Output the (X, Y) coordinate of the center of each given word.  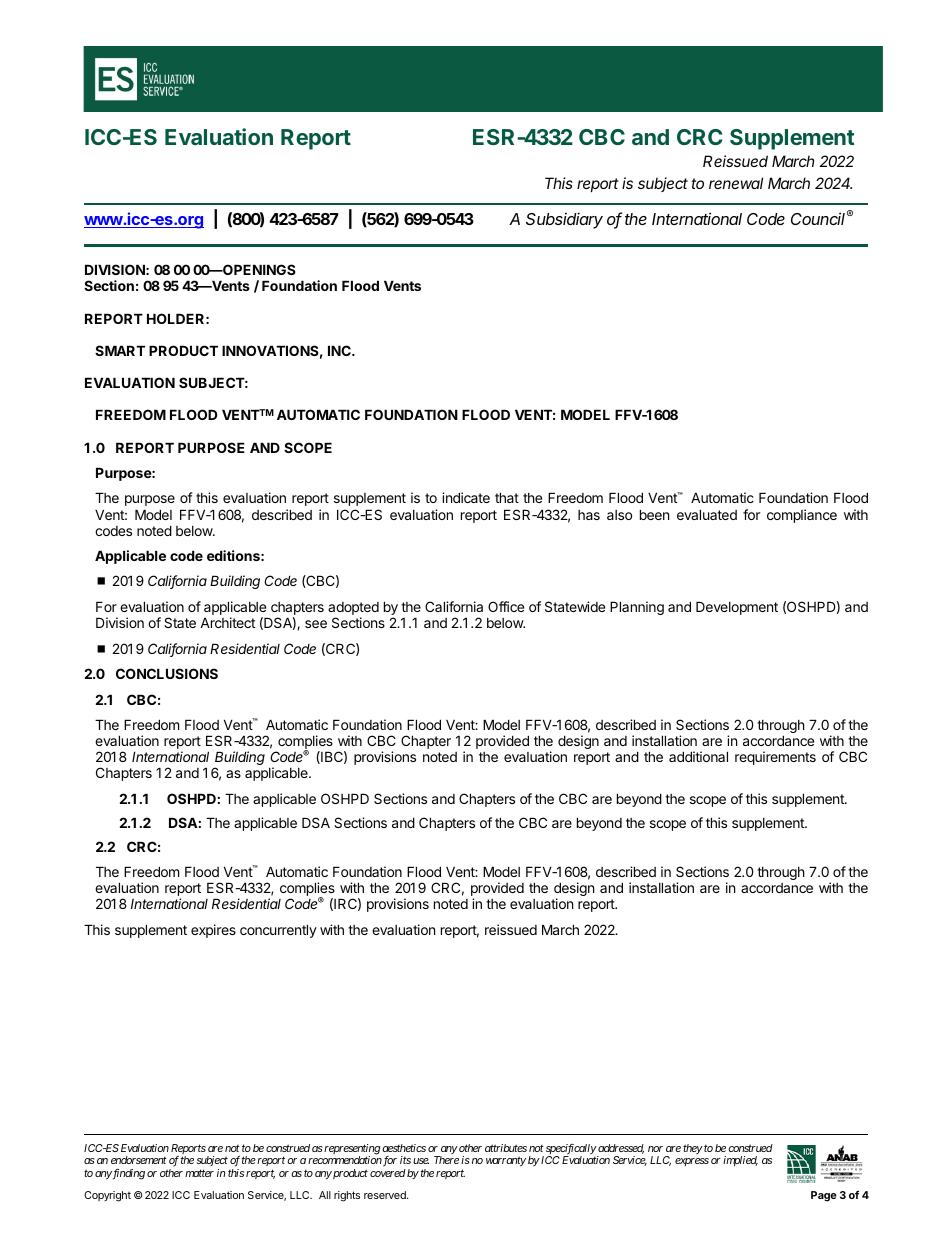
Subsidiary (564, 220)
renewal (736, 183)
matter (199, 1173)
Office (506, 606)
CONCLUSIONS (167, 673)
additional (698, 756)
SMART (120, 350)
